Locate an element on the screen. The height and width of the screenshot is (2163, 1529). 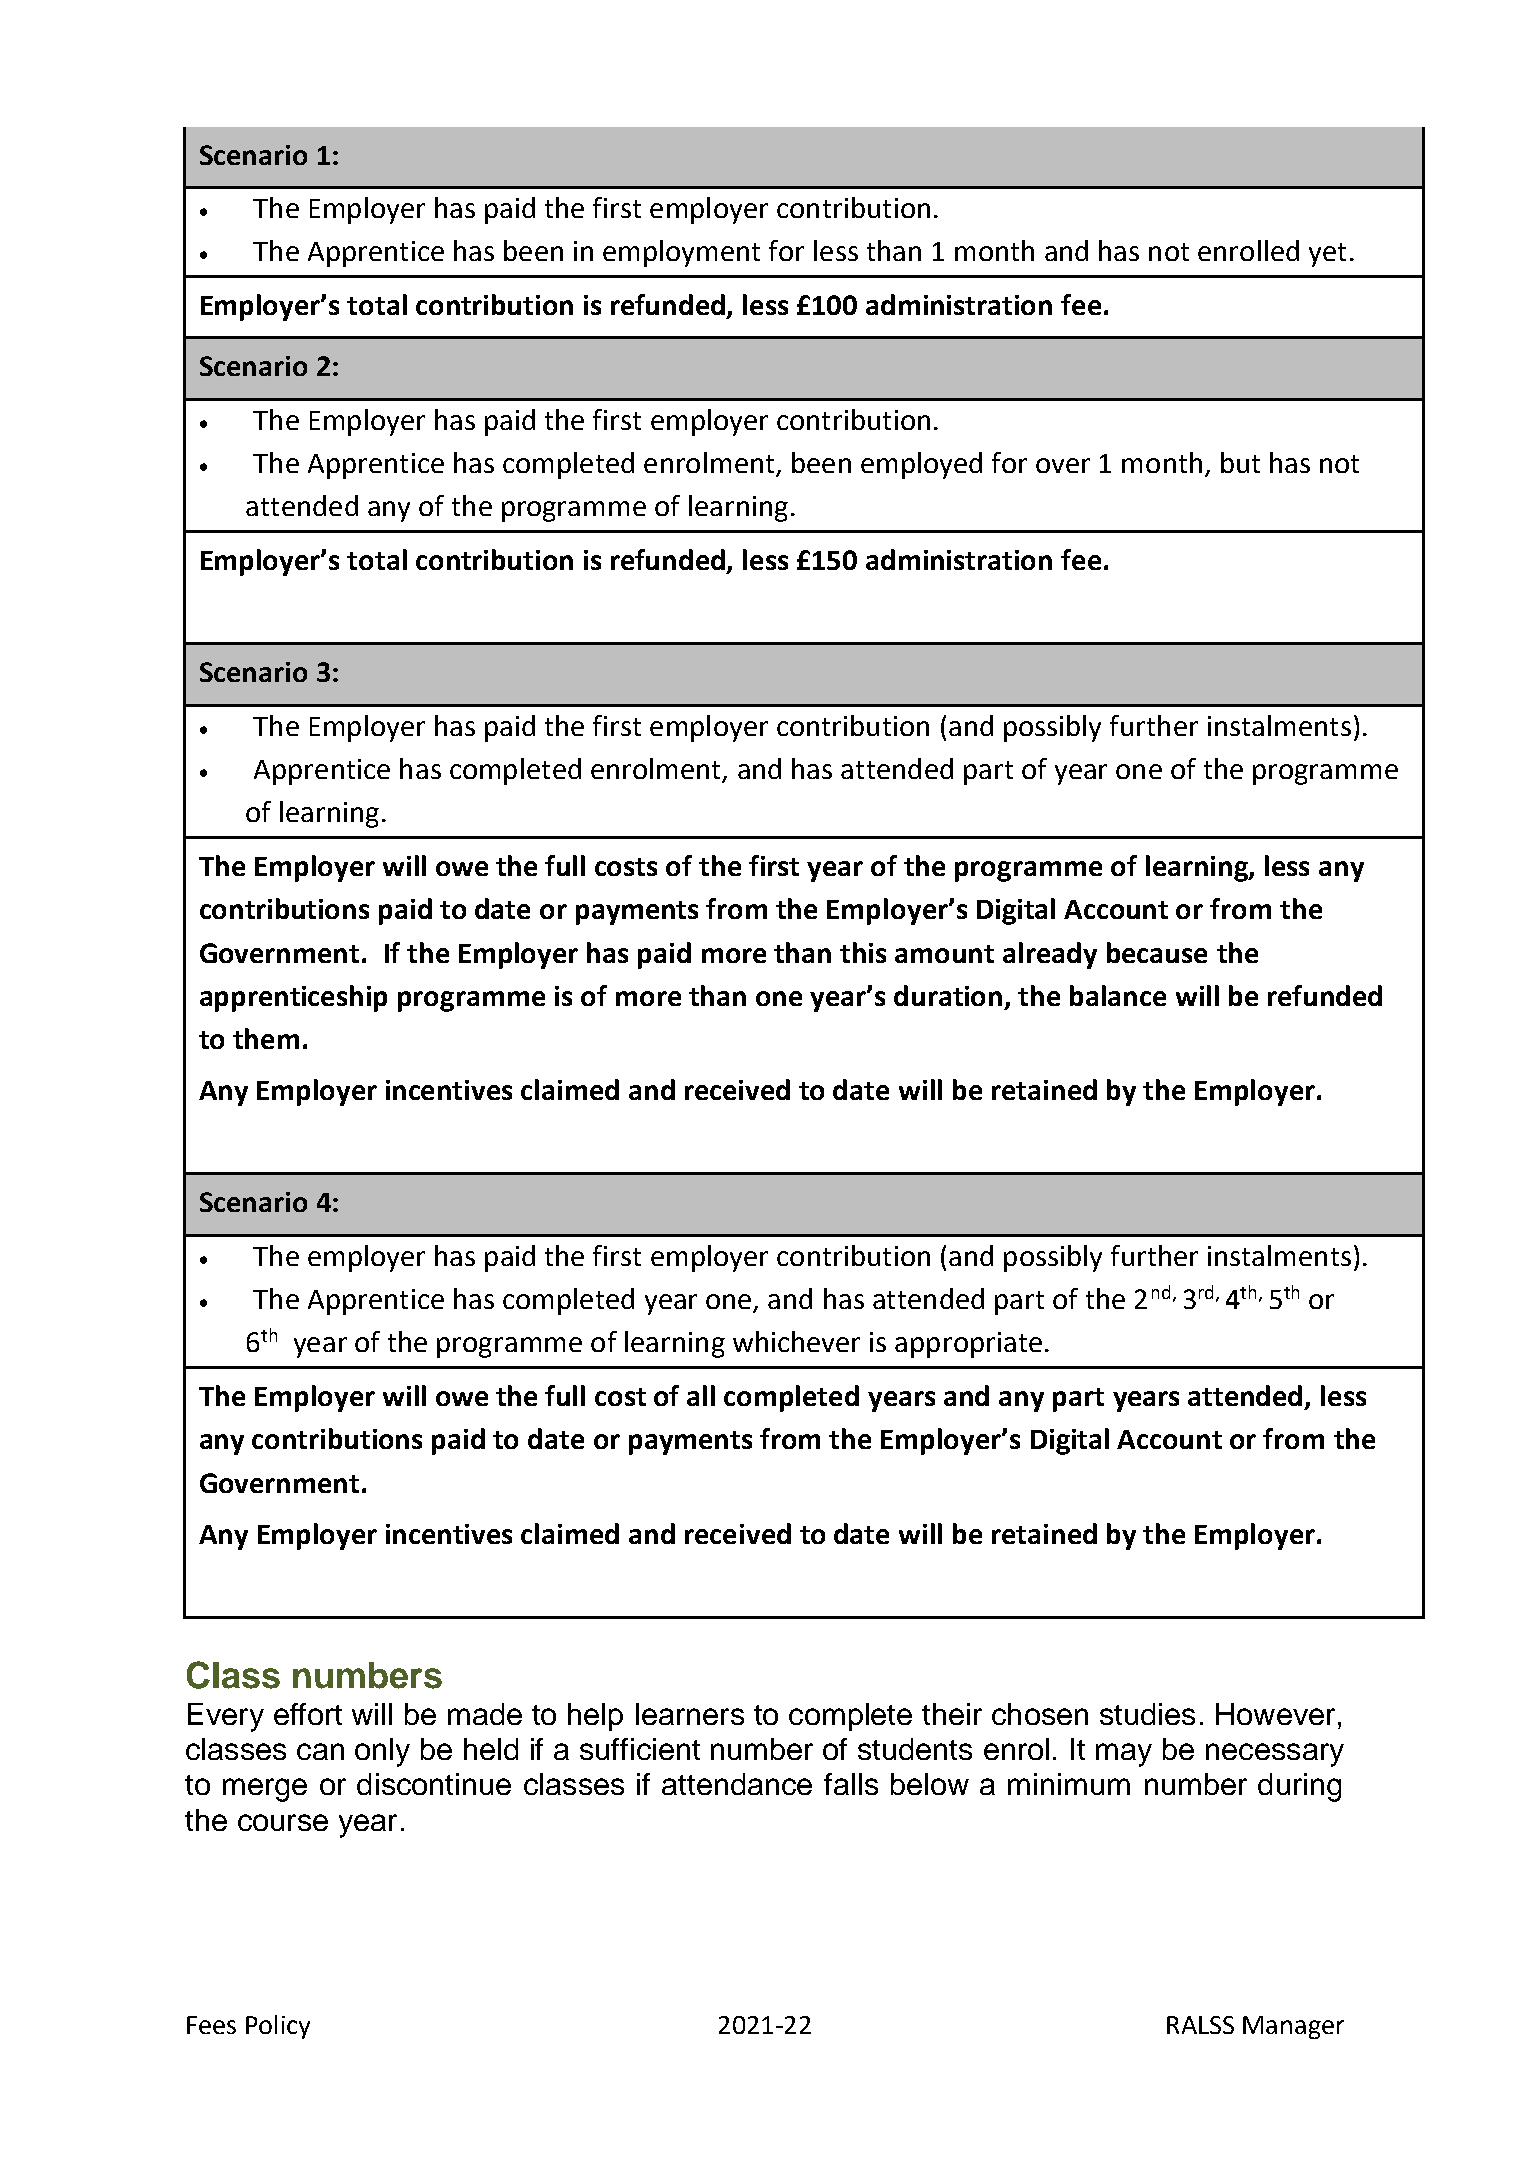
studies is located at coordinates (1147, 1714).
